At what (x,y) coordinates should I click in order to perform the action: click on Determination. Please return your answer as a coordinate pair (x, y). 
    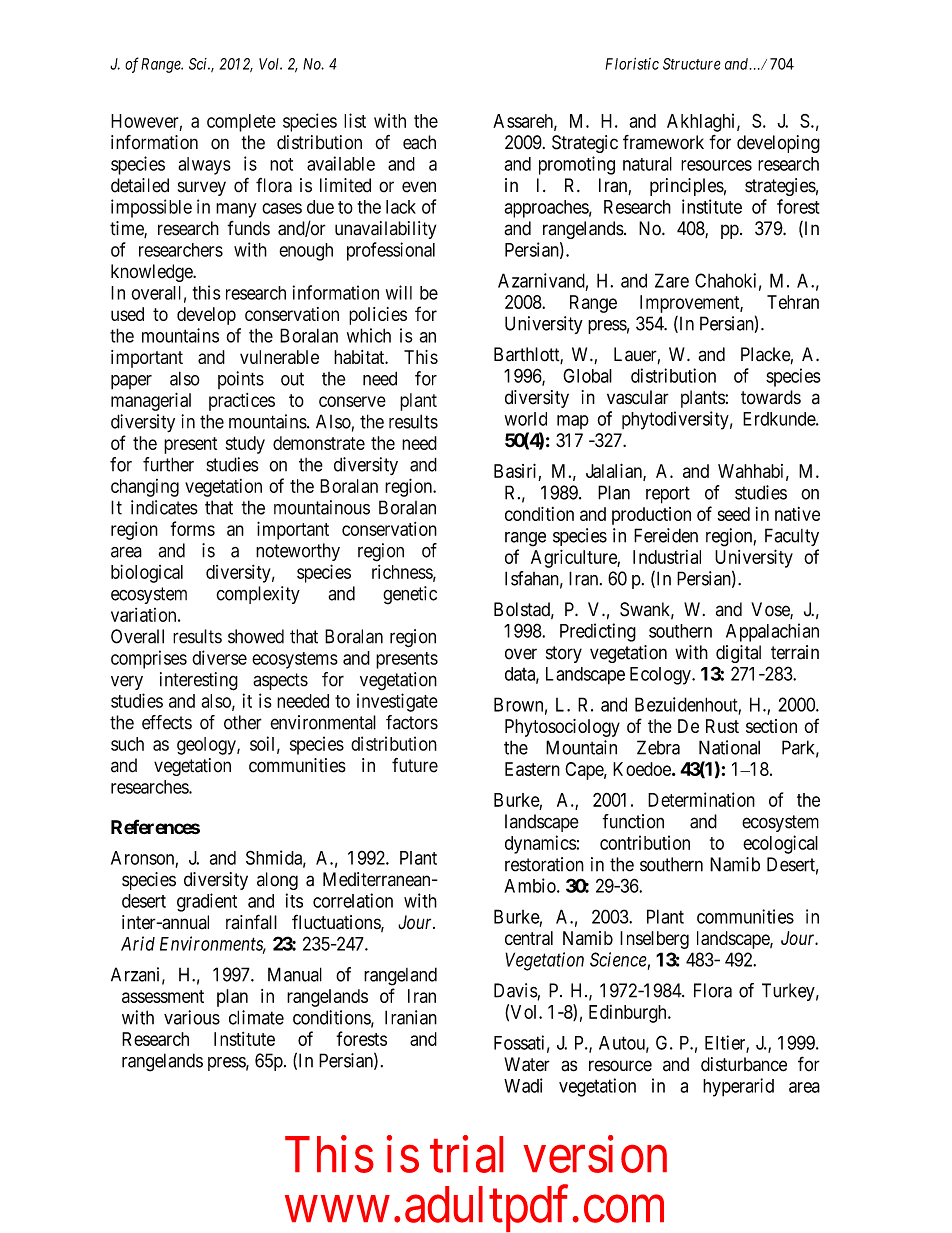
    Looking at the image, I should click on (701, 799).
